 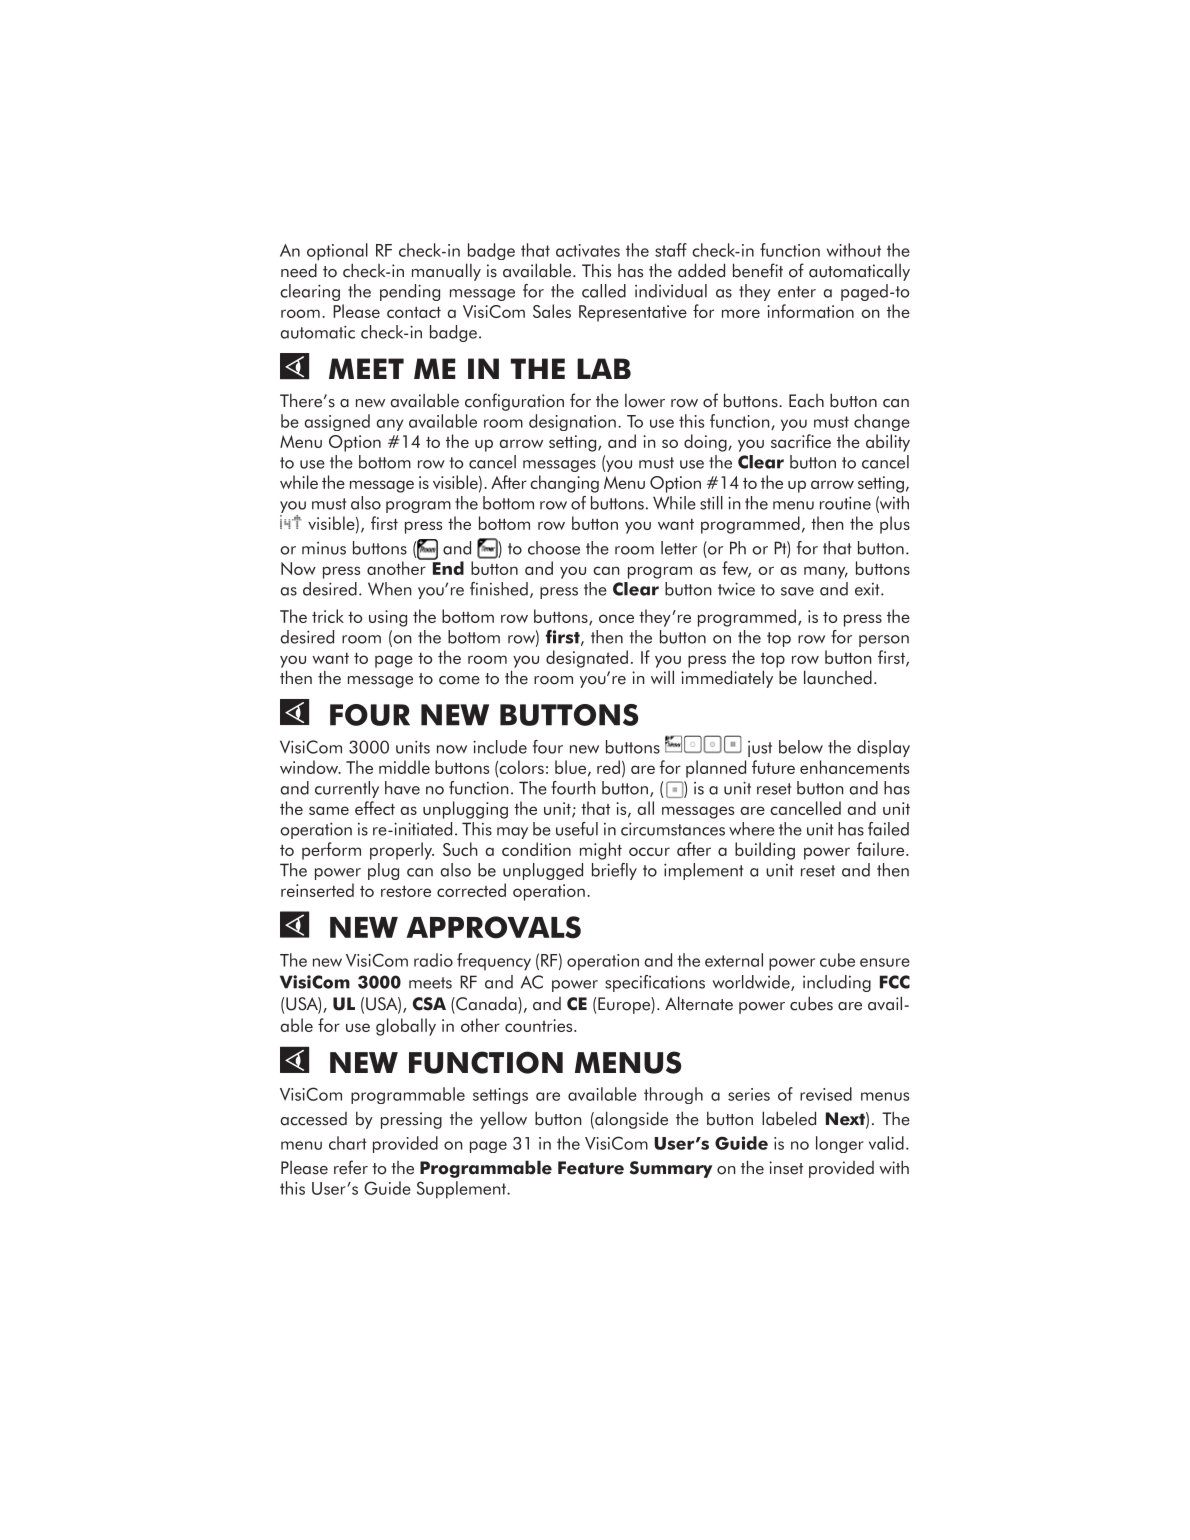 What do you see at coordinates (587, 659) in the screenshot?
I see `designated` at bounding box center [587, 659].
